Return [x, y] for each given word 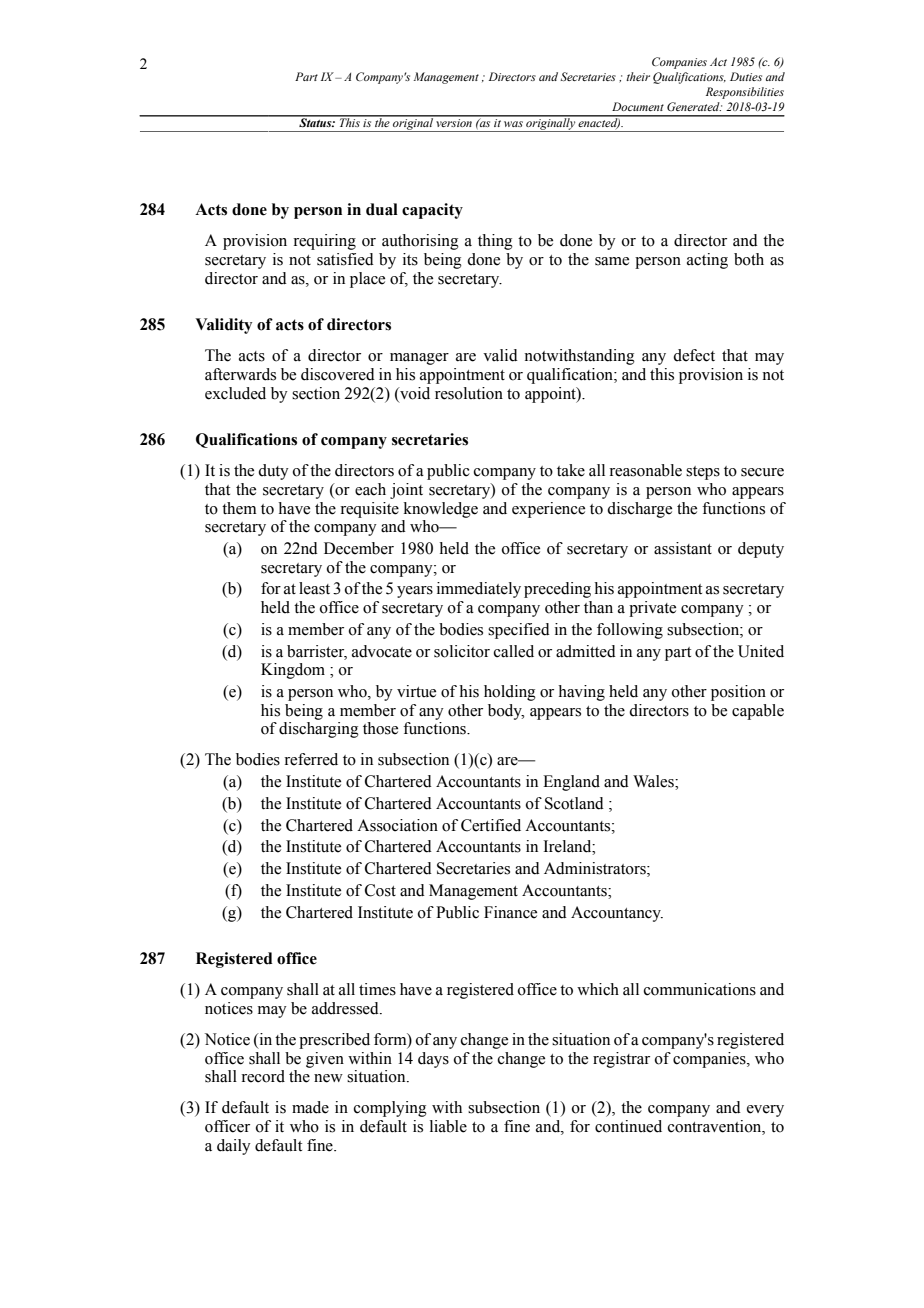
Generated [694, 106]
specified [519, 631]
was [513, 124]
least [314, 588]
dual [382, 209]
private [652, 609]
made [310, 1107]
